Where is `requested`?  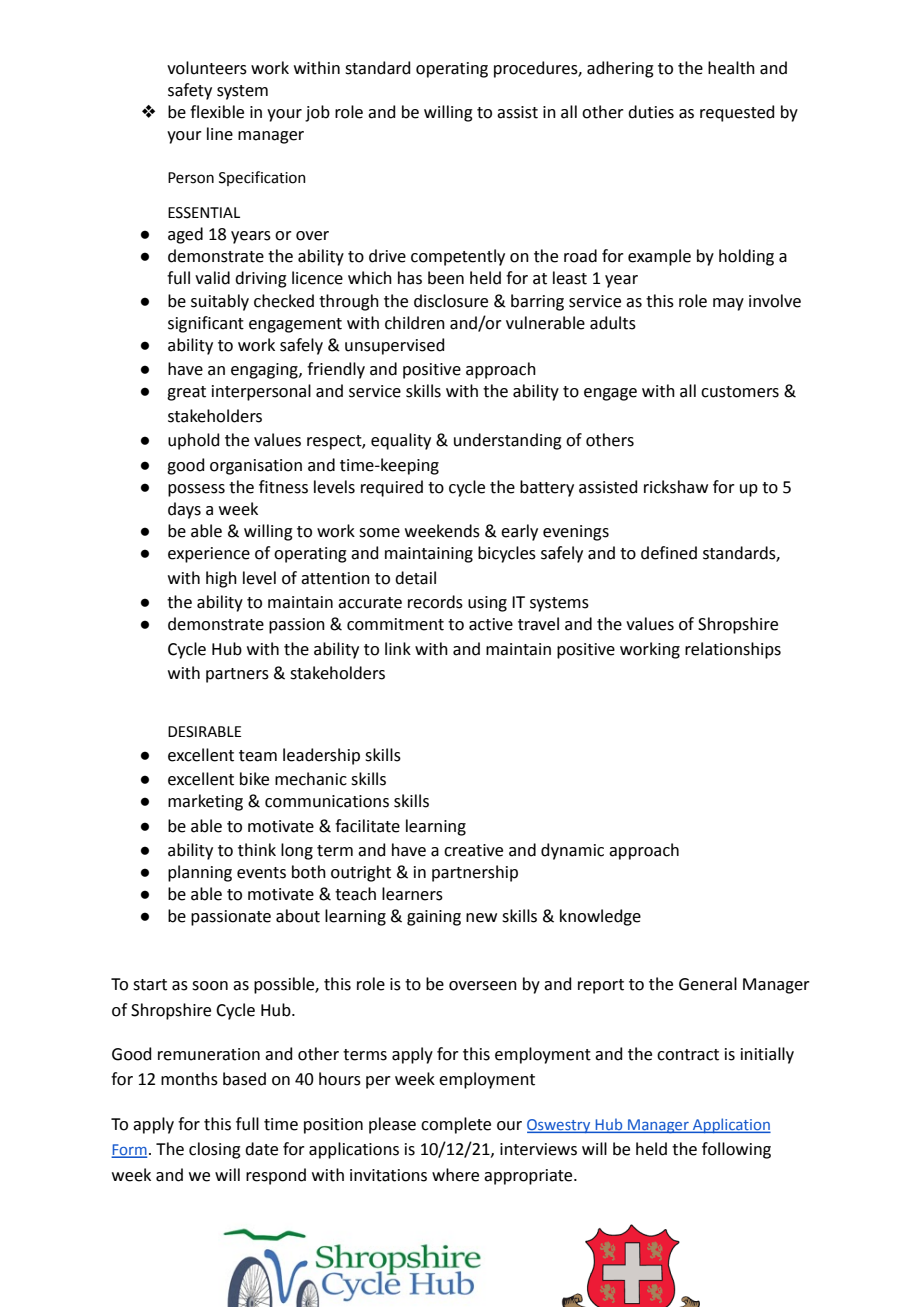
requested is located at coordinates (737, 113).
